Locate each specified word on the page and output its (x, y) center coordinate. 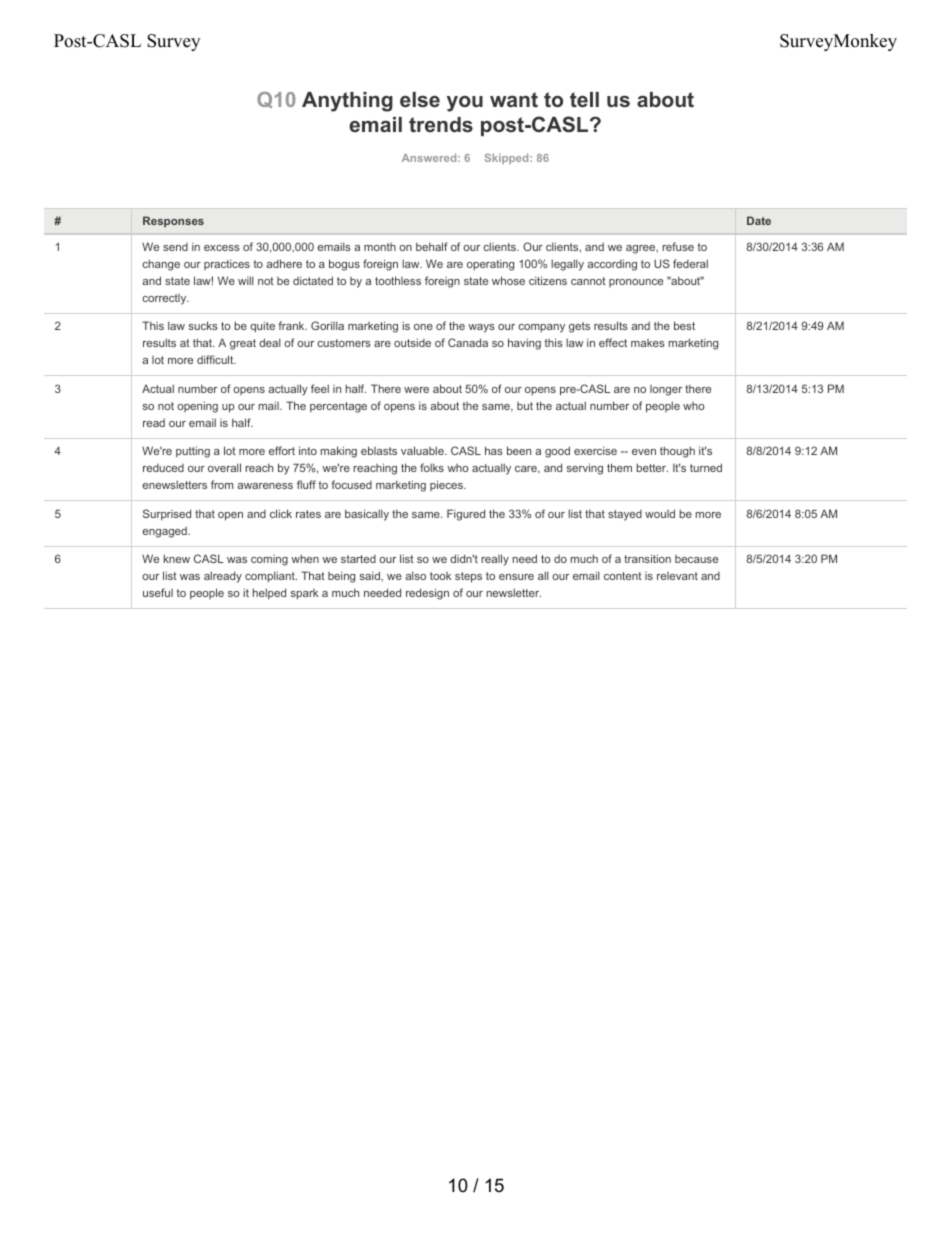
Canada (468, 342)
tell (584, 99)
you (465, 104)
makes (648, 343)
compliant (271, 577)
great (243, 344)
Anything (347, 102)
